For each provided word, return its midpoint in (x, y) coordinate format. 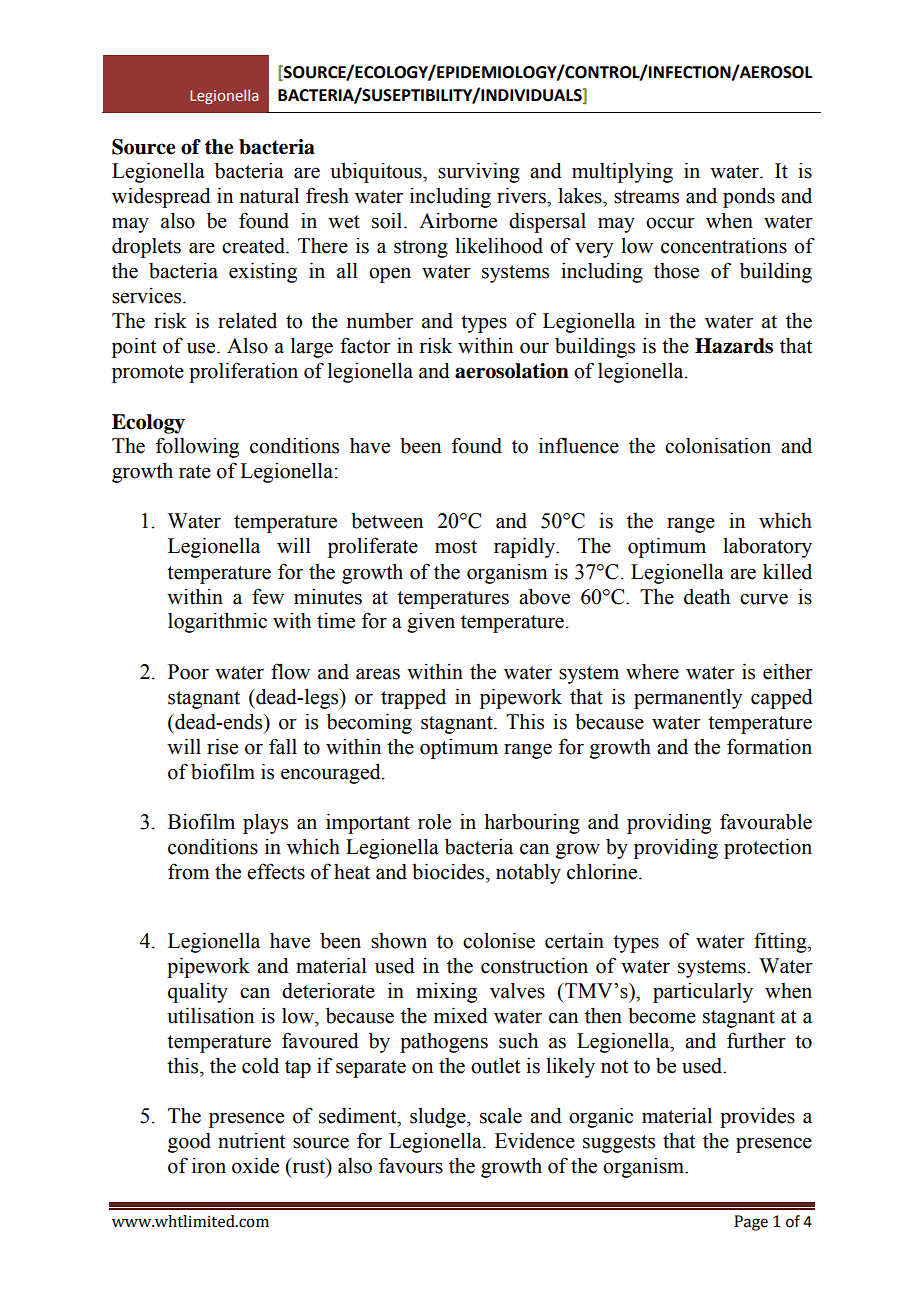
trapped (413, 699)
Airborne (458, 221)
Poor (188, 672)
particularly (703, 992)
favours (411, 1165)
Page (751, 1223)
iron (209, 1166)
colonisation (718, 445)
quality (198, 992)
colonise (499, 940)
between (387, 521)
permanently (688, 699)
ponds (749, 197)
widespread (161, 197)
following (197, 447)
